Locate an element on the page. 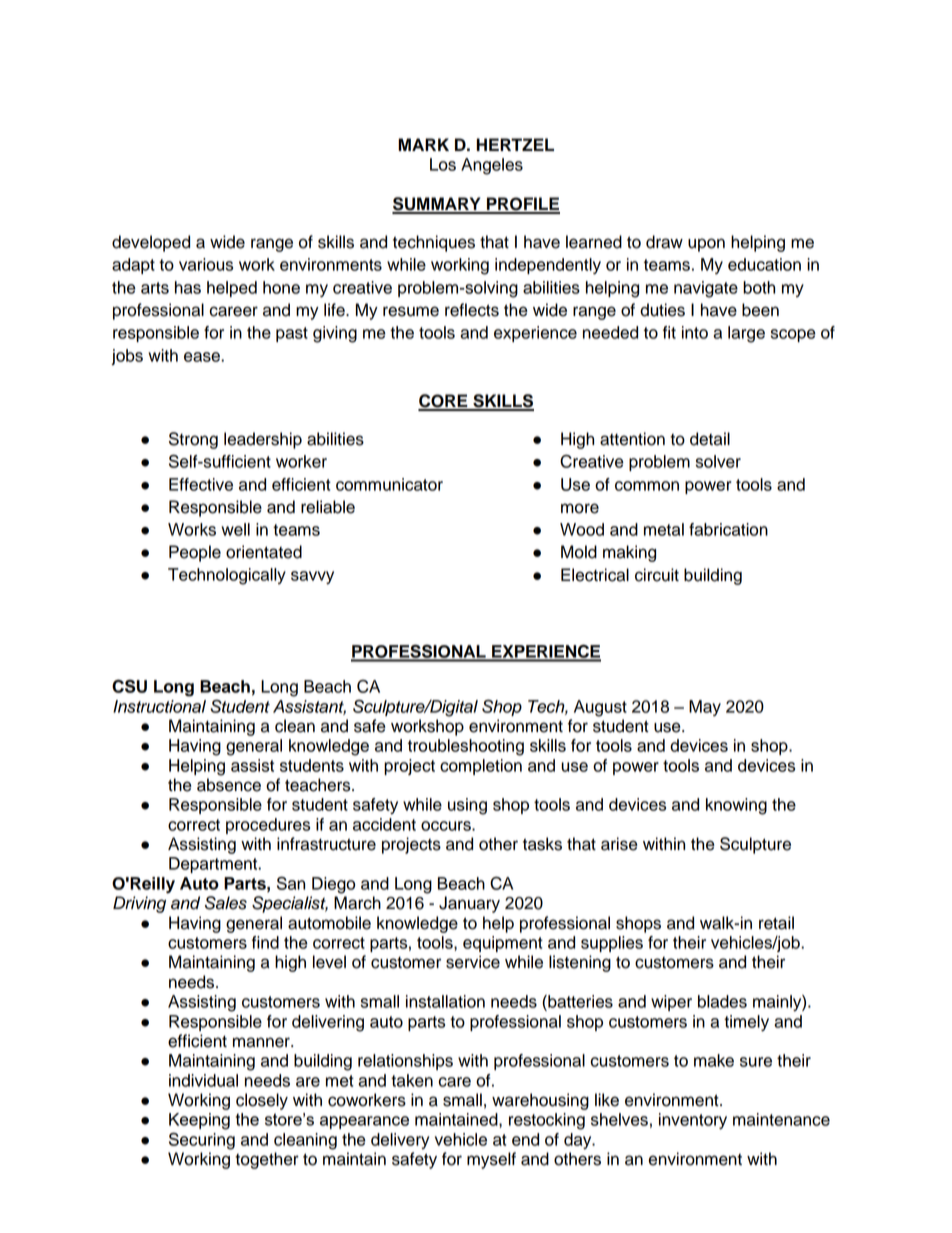  May is located at coordinates (705, 708).
